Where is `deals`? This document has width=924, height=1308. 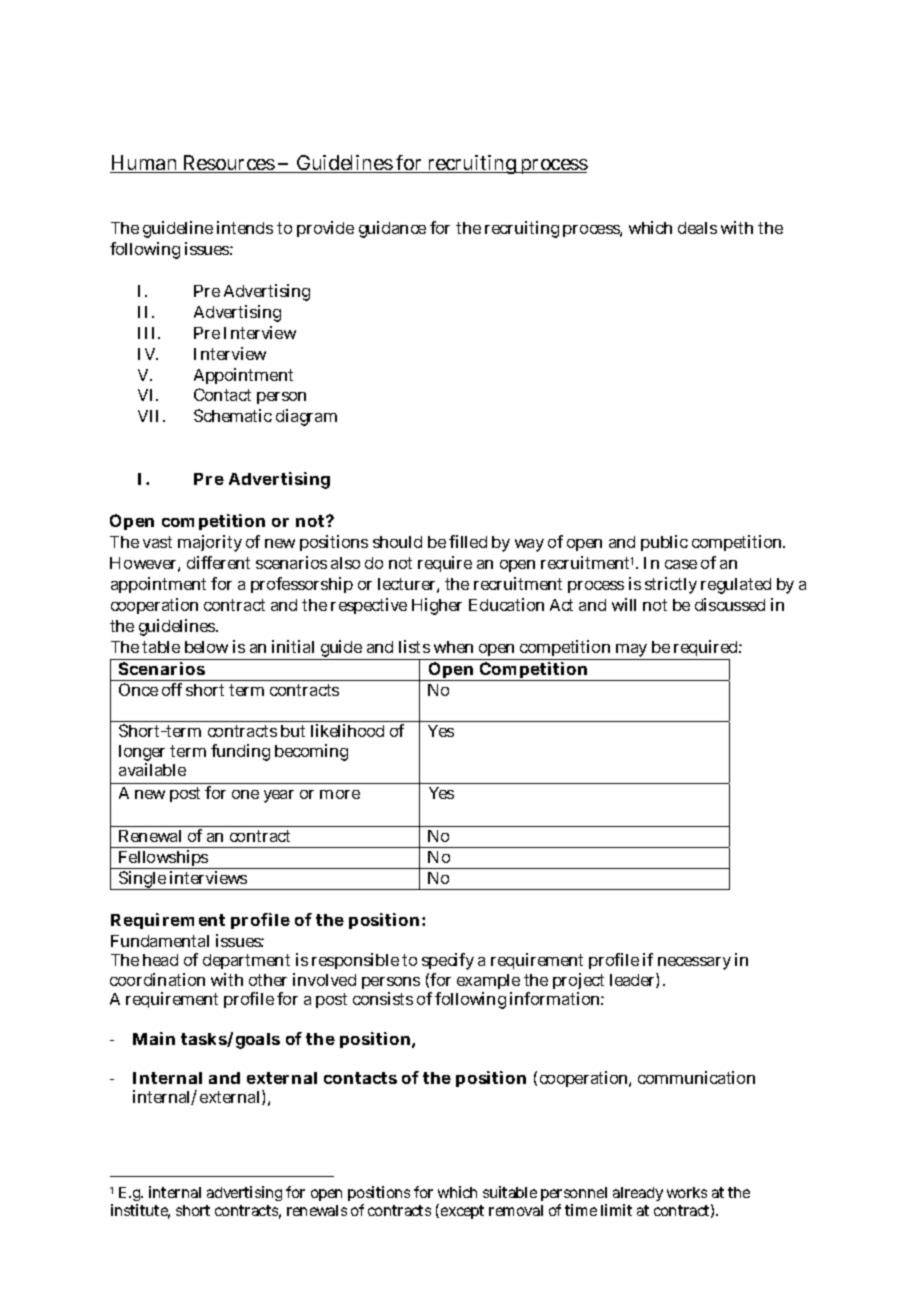 deals is located at coordinates (697, 228).
